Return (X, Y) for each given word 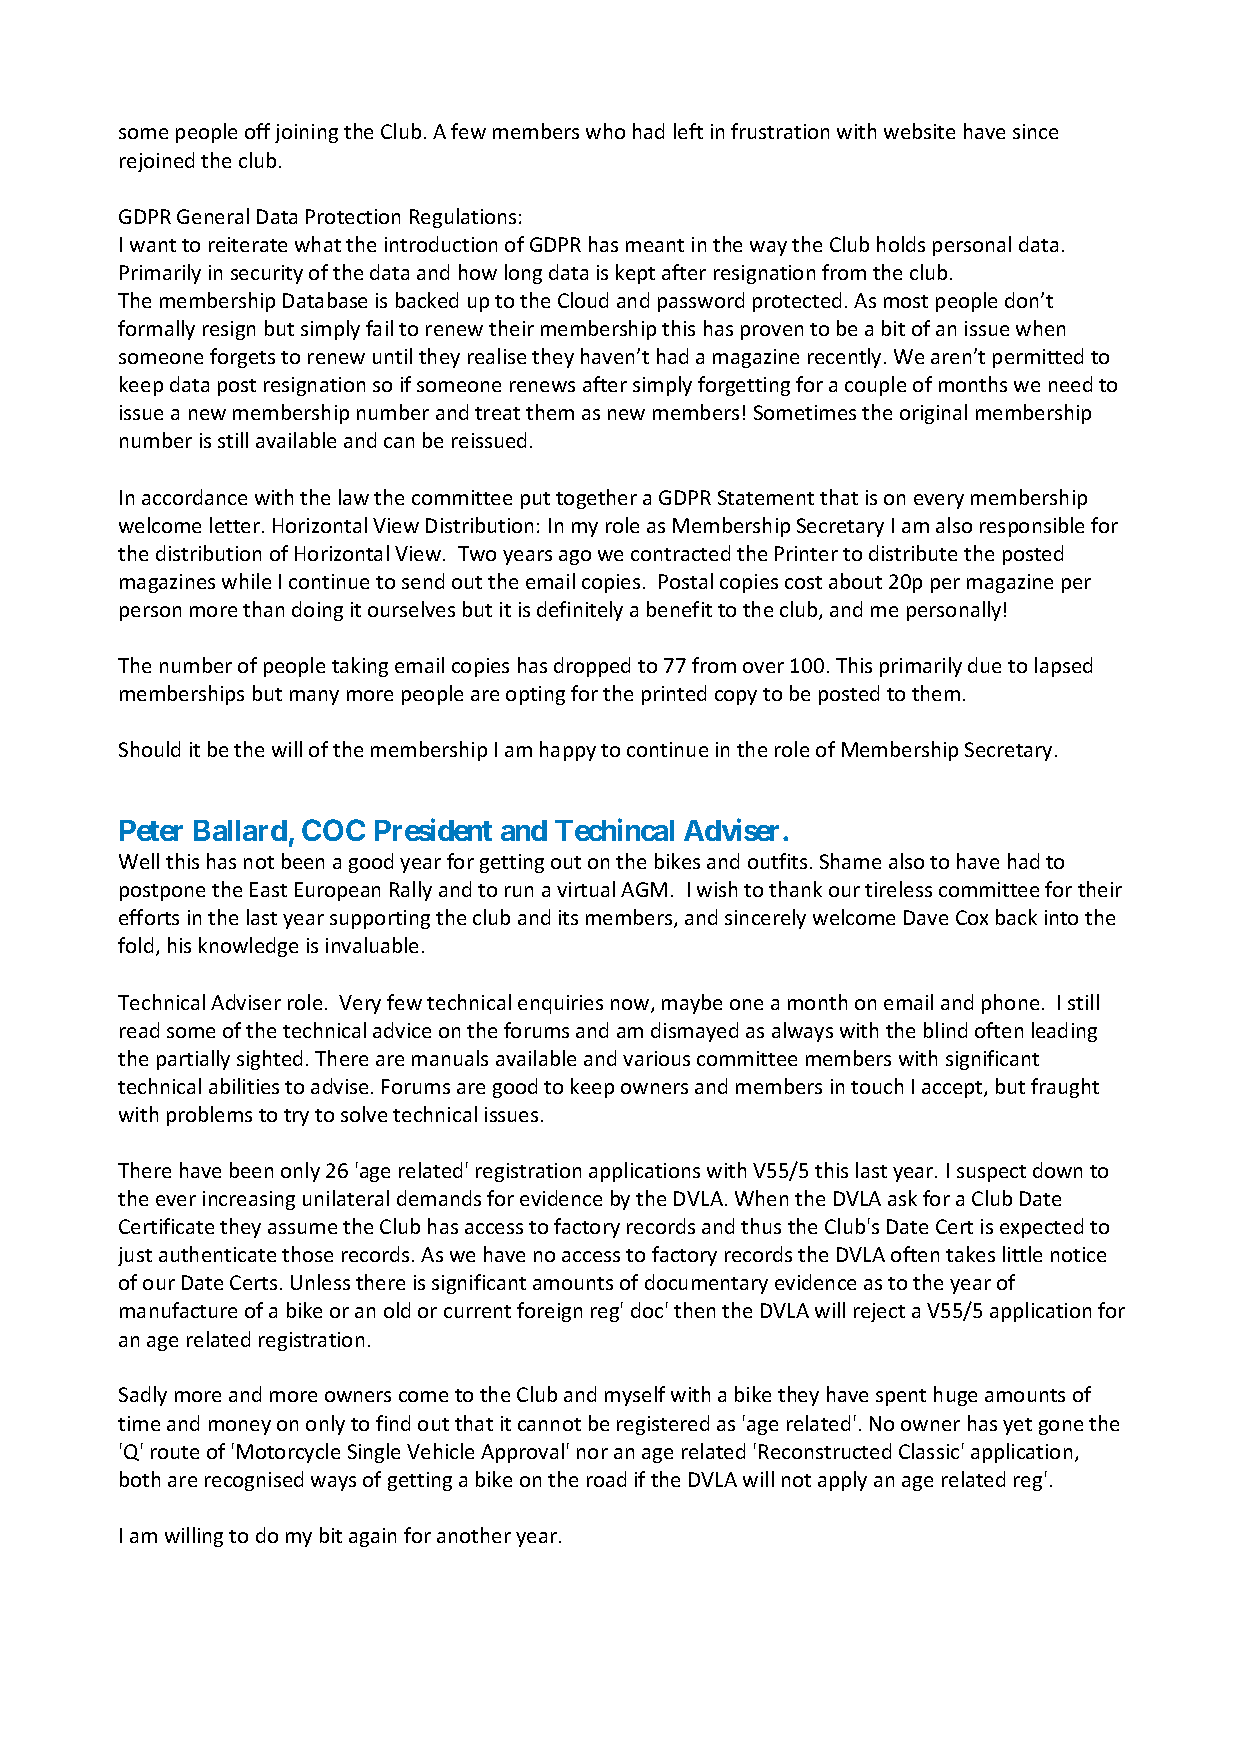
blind (945, 1030)
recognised (254, 1481)
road (606, 1479)
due (984, 665)
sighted (269, 1060)
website (919, 131)
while (246, 581)
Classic (929, 1451)
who (605, 131)
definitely (580, 611)
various (656, 1058)
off (257, 131)
